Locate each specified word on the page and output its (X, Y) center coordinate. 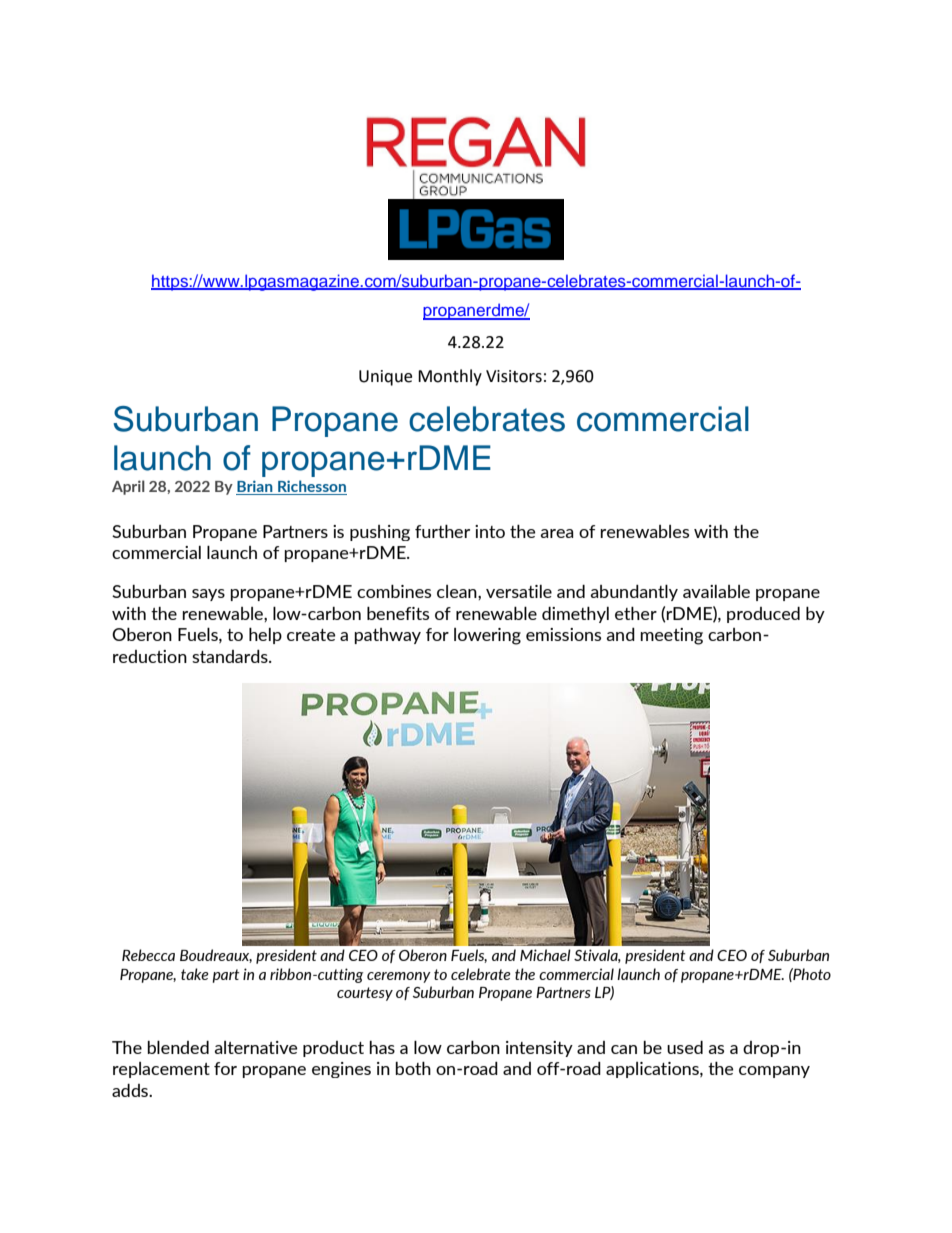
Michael (545, 955)
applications (653, 1070)
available (716, 591)
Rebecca (148, 955)
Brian (255, 487)
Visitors (514, 376)
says (208, 595)
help (265, 636)
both (413, 1068)
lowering (487, 636)
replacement (161, 1070)
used (685, 1047)
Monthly (450, 377)
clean (458, 591)
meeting (671, 636)
